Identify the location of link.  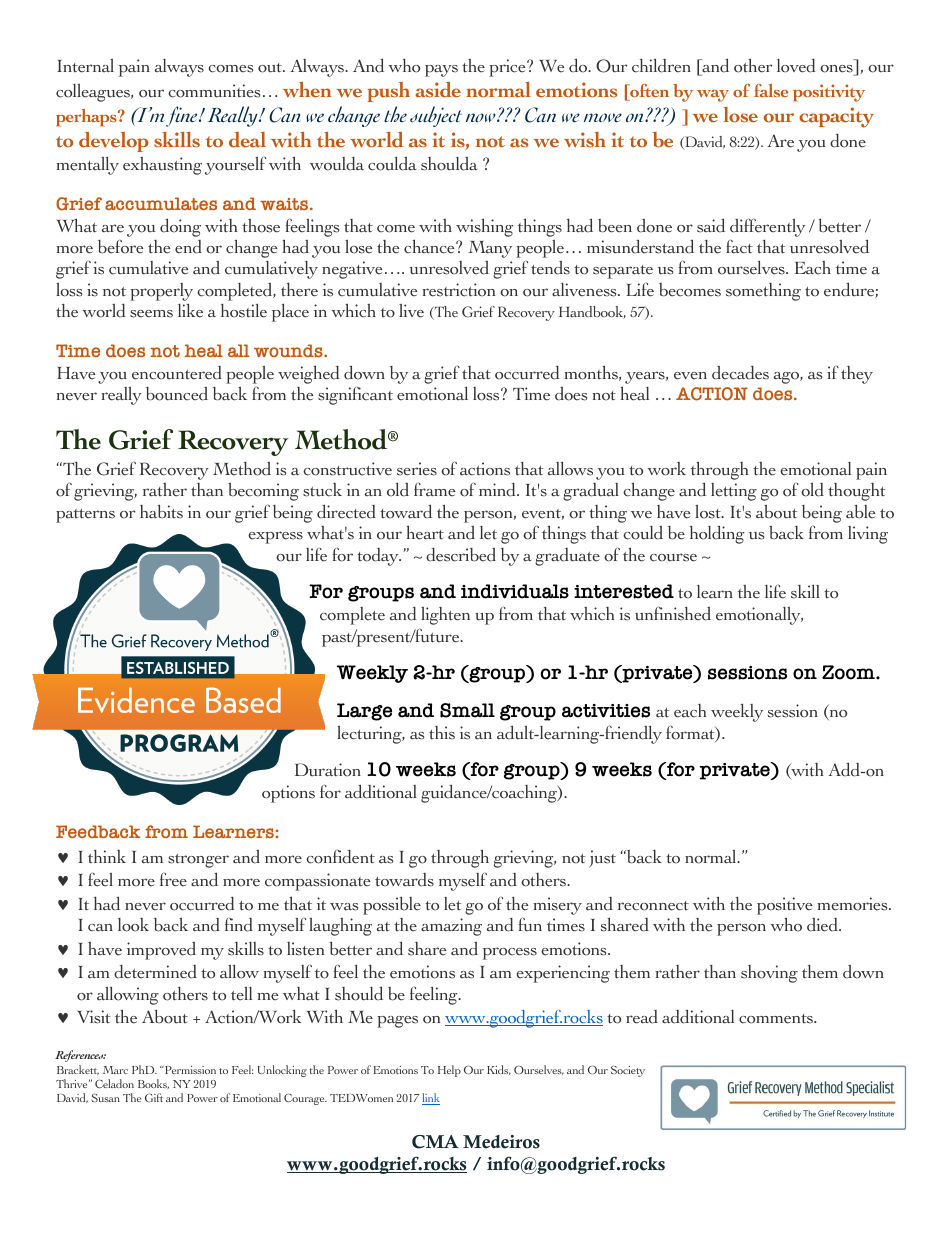
(431, 1099).
